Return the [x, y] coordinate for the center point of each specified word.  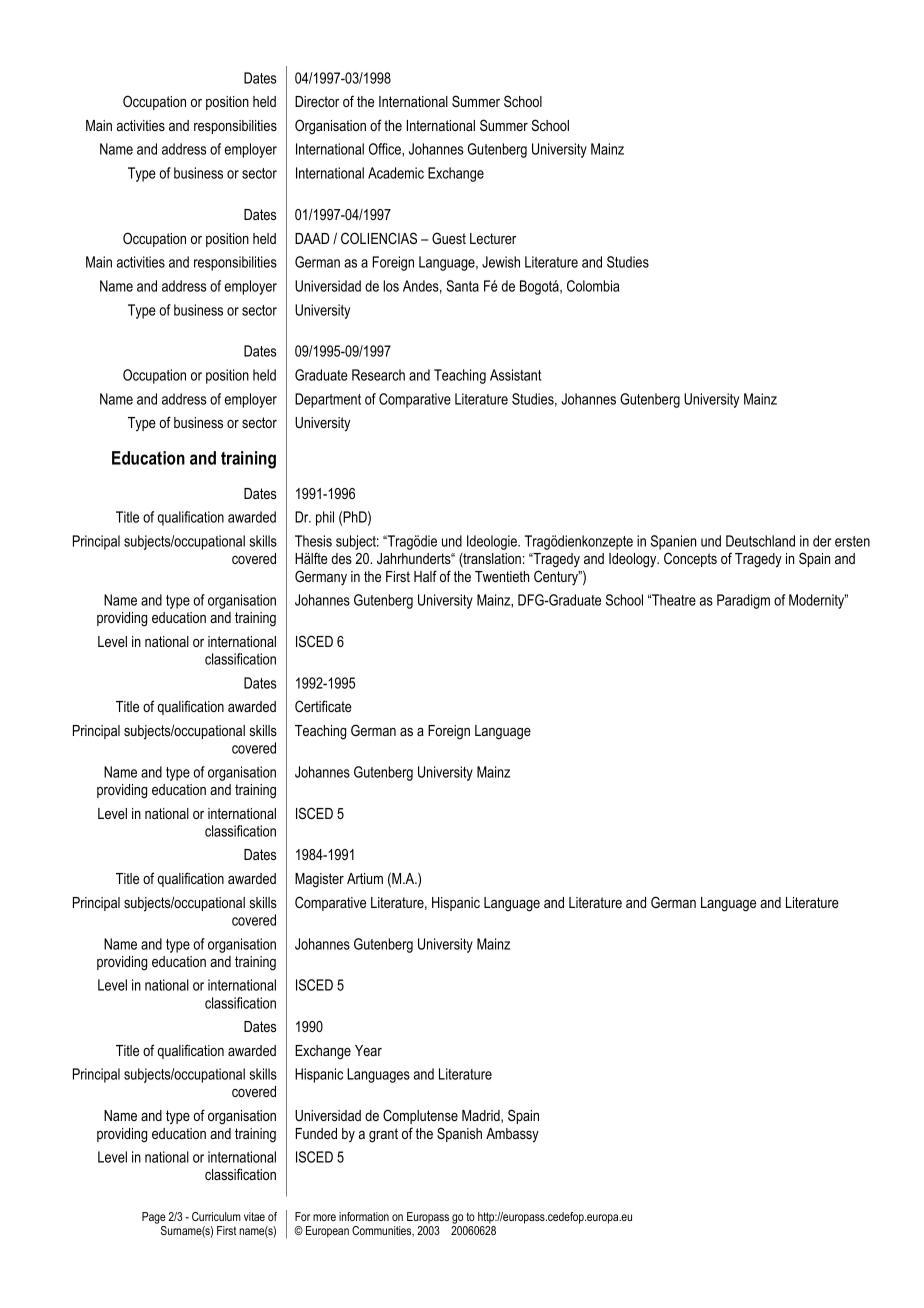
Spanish [459, 1134]
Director [317, 101]
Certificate [323, 706]
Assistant [515, 375]
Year [368, 1050]
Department [328, 400]
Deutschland [760, 541]
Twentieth [502, 576]
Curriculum [216, 1216]
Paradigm [743, 601]
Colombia [593, 286]
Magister [319, 880]
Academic [396, 173]
